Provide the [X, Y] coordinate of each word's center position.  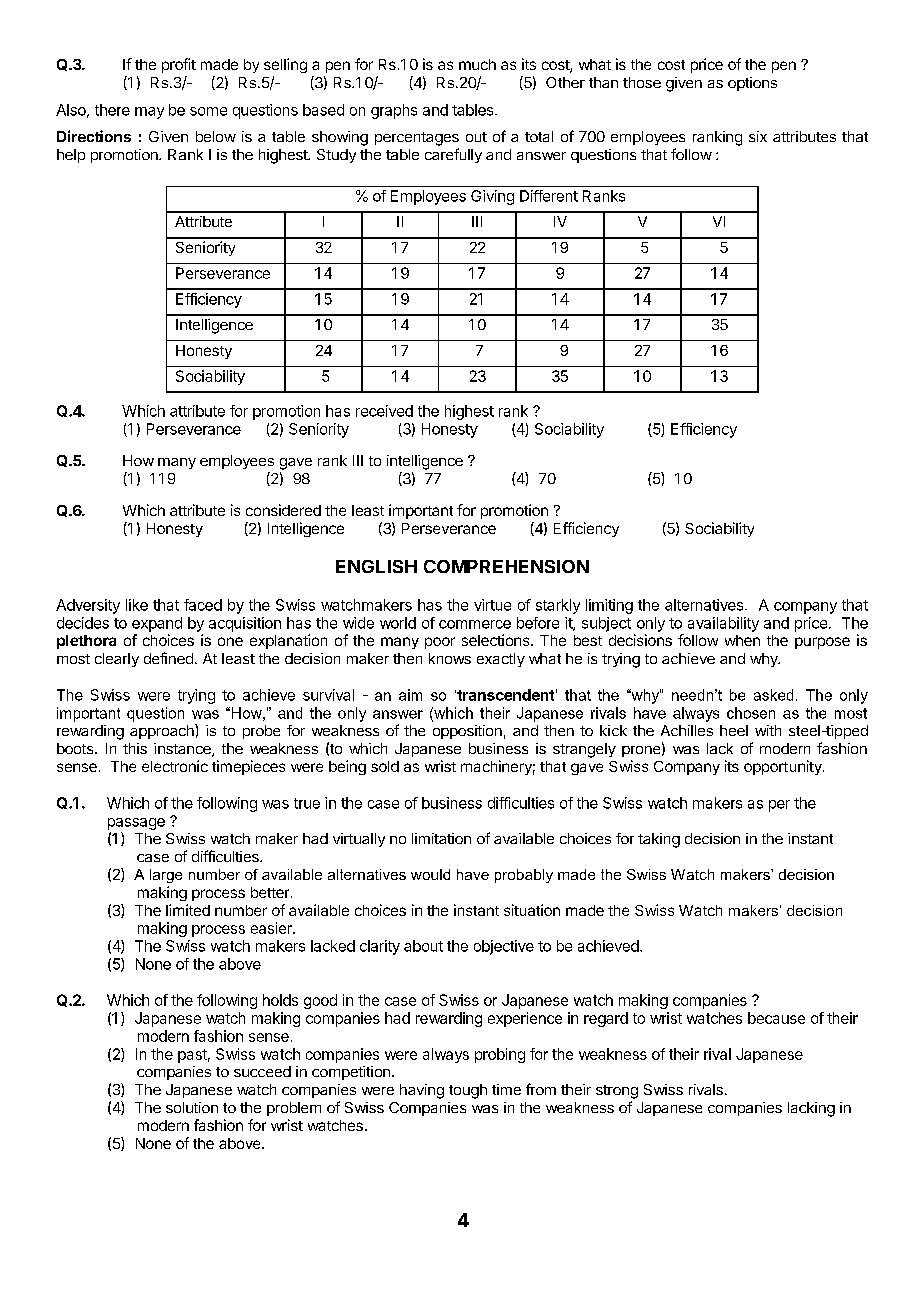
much [477, 64]
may [149, 113]
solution [192, 1107]
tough [468, 1091]
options [752, 84]
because [776, 1018]
